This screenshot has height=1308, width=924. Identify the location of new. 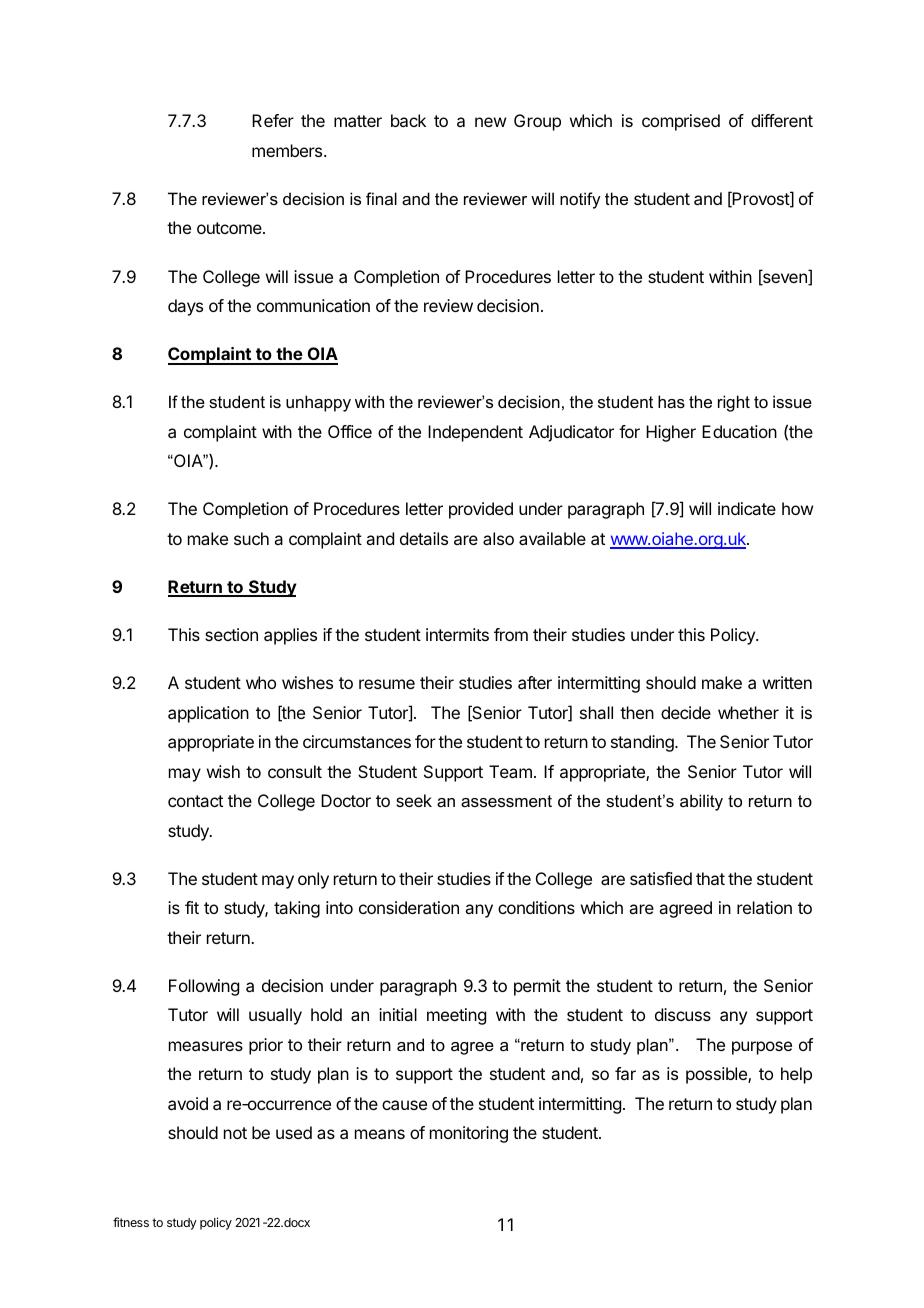
(490, 122).
